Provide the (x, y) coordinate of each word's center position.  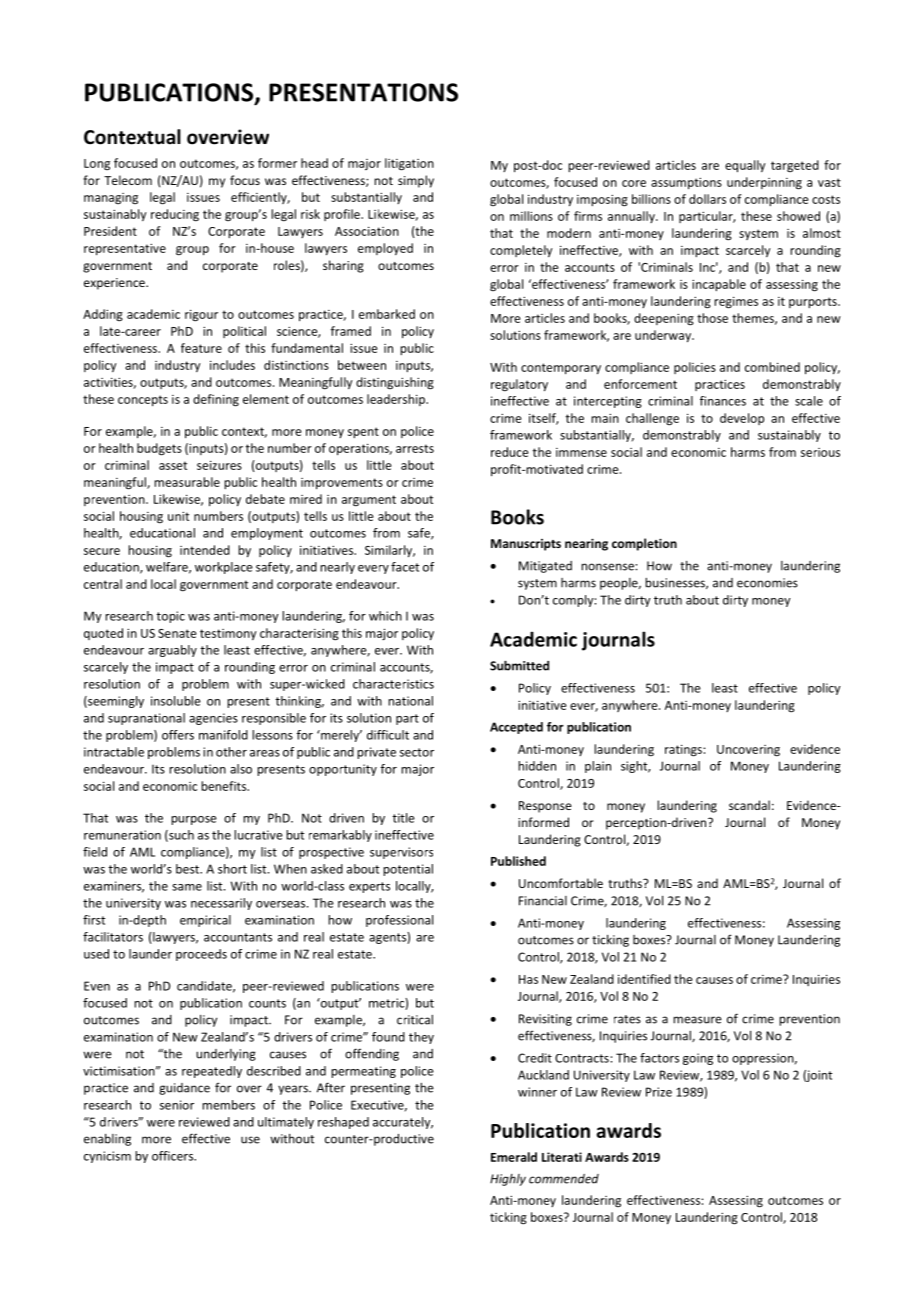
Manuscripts (526, 545)
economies (767, 583)
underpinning (764, 183)
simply (416, 181)
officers (174, 1156)
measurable (187, 482)
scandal (749, 805)
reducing (175, 215)
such (180, 836)
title (403, 818)
